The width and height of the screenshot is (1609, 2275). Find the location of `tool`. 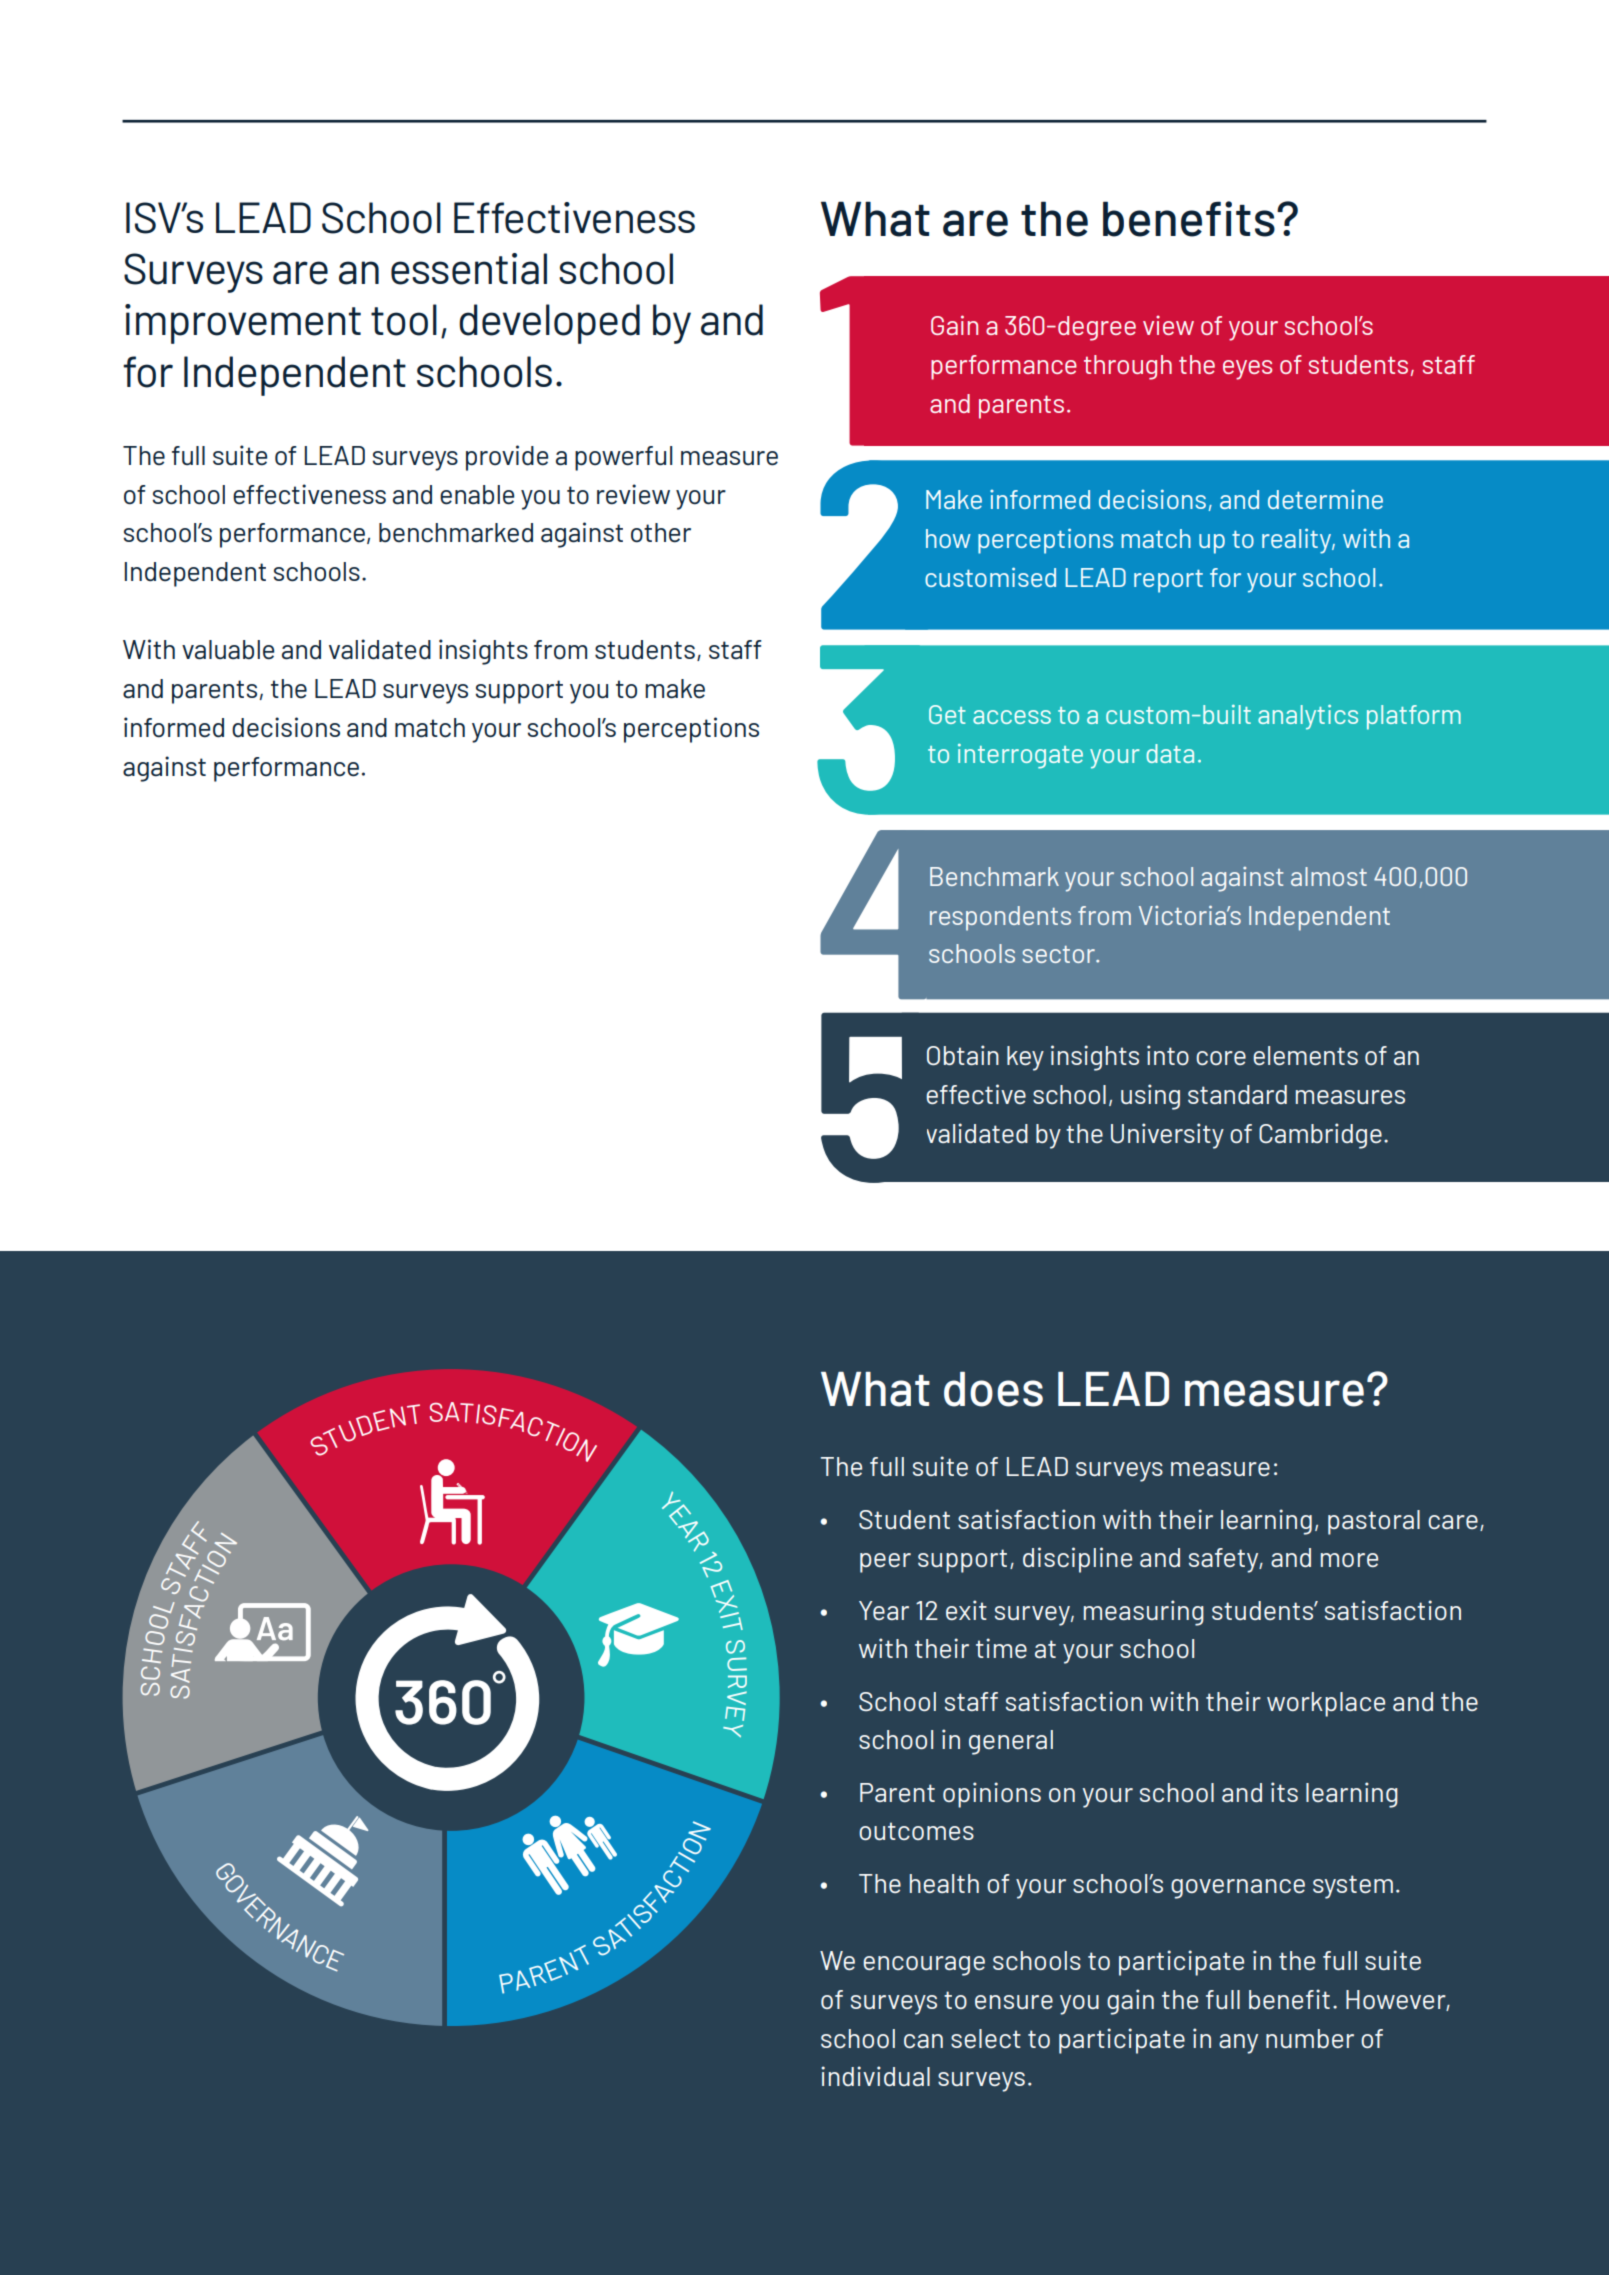

tool is located at coordinates (404, 320).
